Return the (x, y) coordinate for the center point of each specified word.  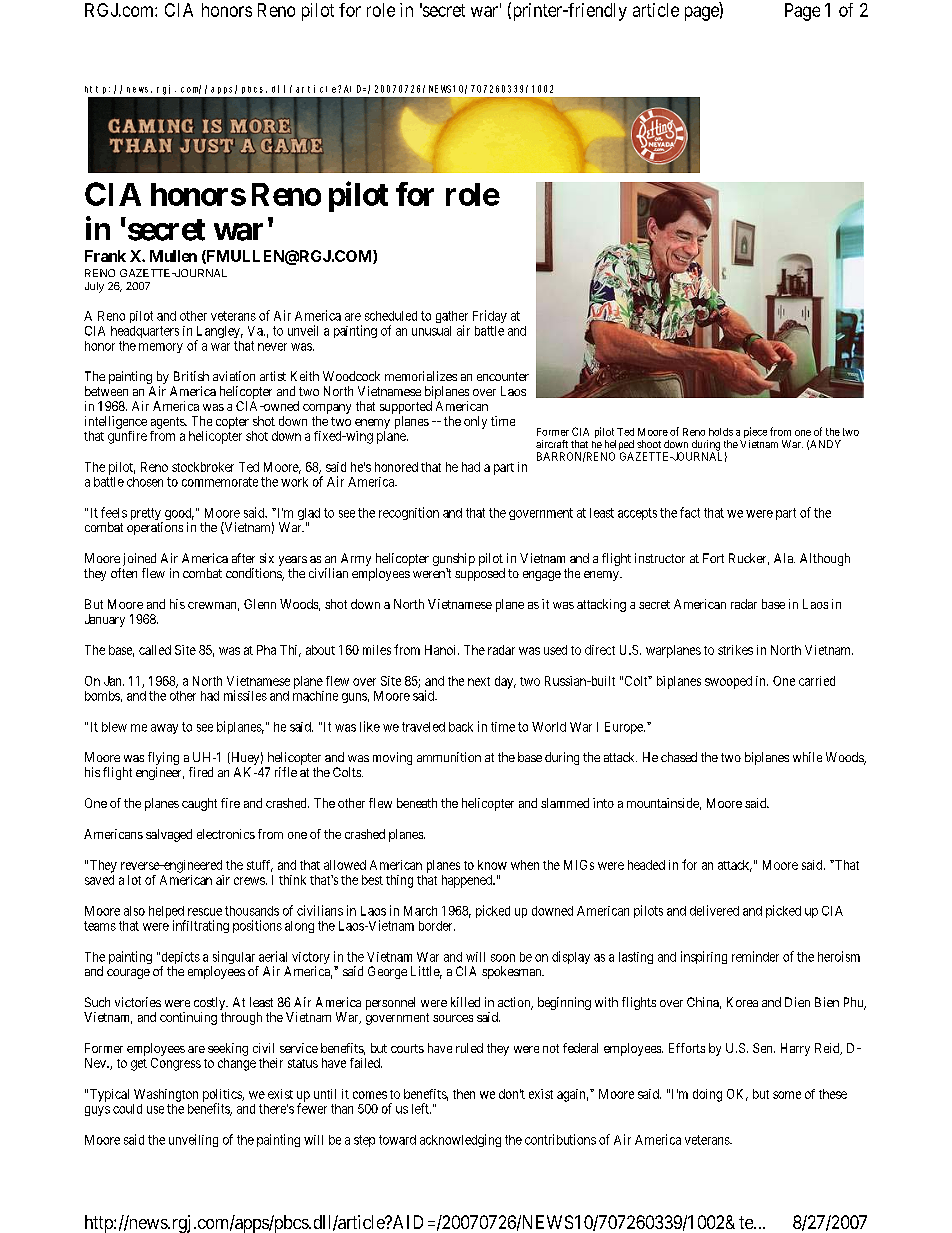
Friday (490, 316)
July (94, 287)
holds (721, 432)
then (464, 1094)
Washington (166, 1095)
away (164, 729)
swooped (728, 682)
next (479, 681)
